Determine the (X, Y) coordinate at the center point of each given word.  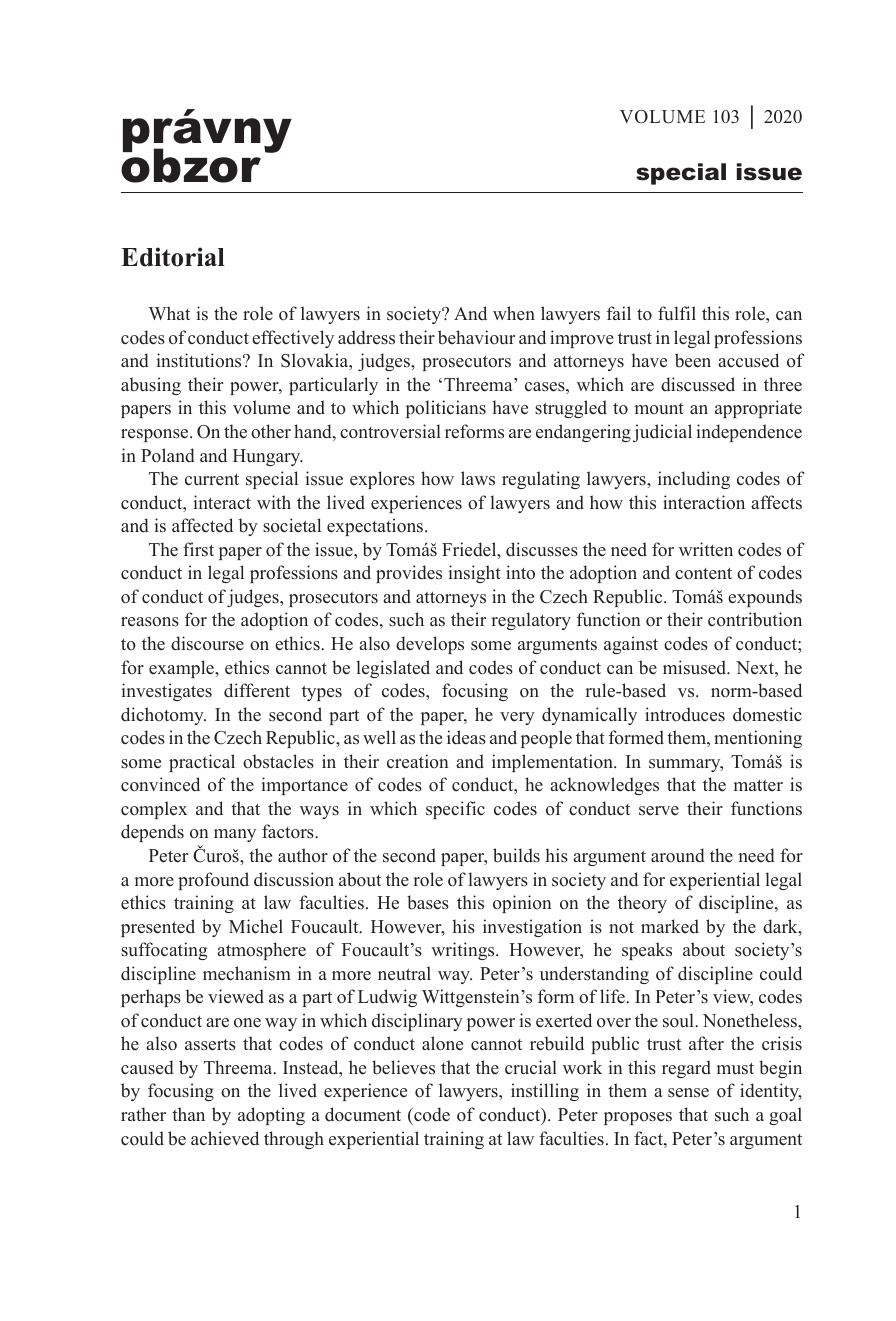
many (235, 835)
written (706, 549)
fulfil (677, 313)
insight (474, 574)
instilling (545, 1092)
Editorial (173, 257)
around (678, 855)
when (514, 313)
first (198, 549)
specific (455, 810)
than (188, 1114)
